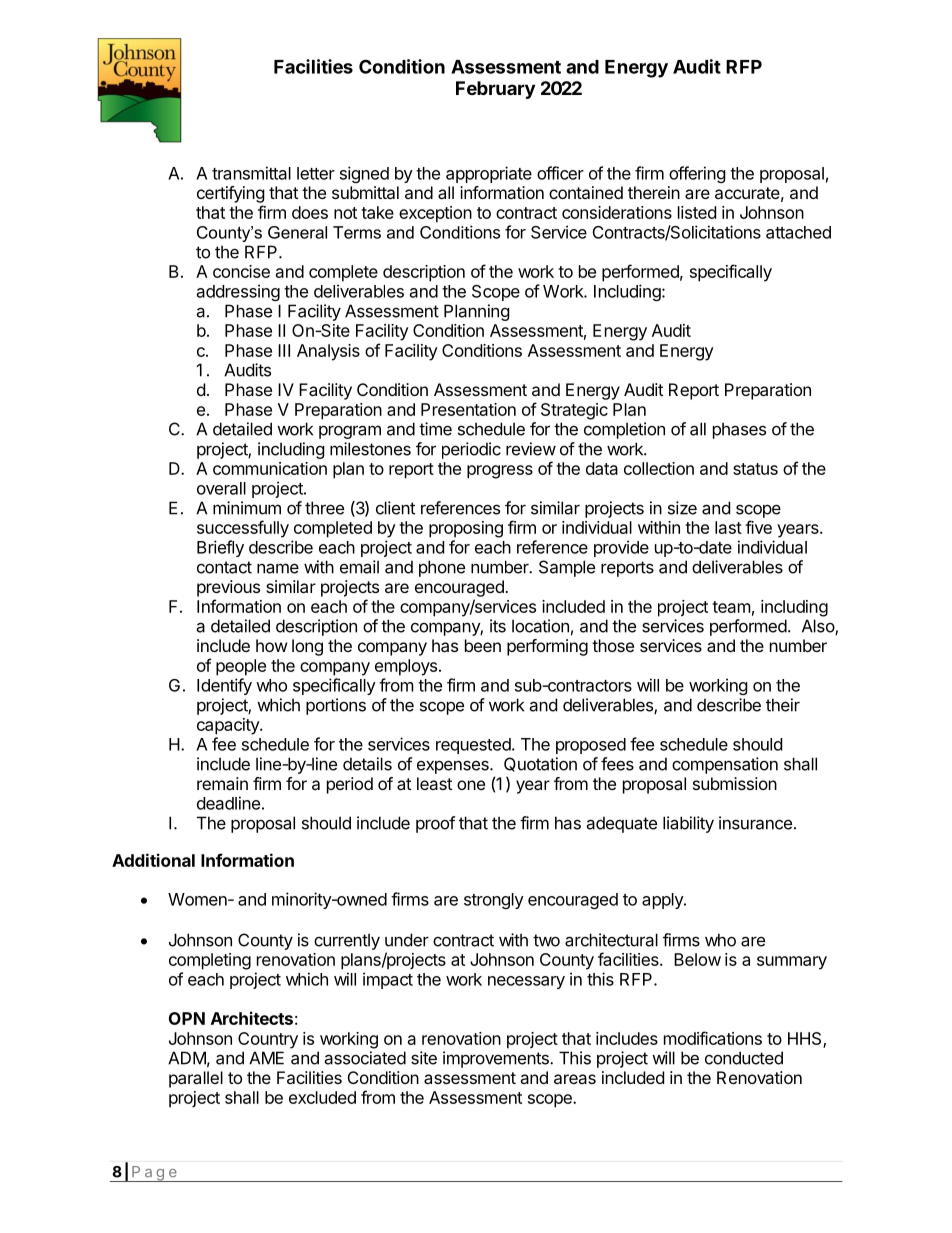  I want to click on improvements, so click(497, 1059).
